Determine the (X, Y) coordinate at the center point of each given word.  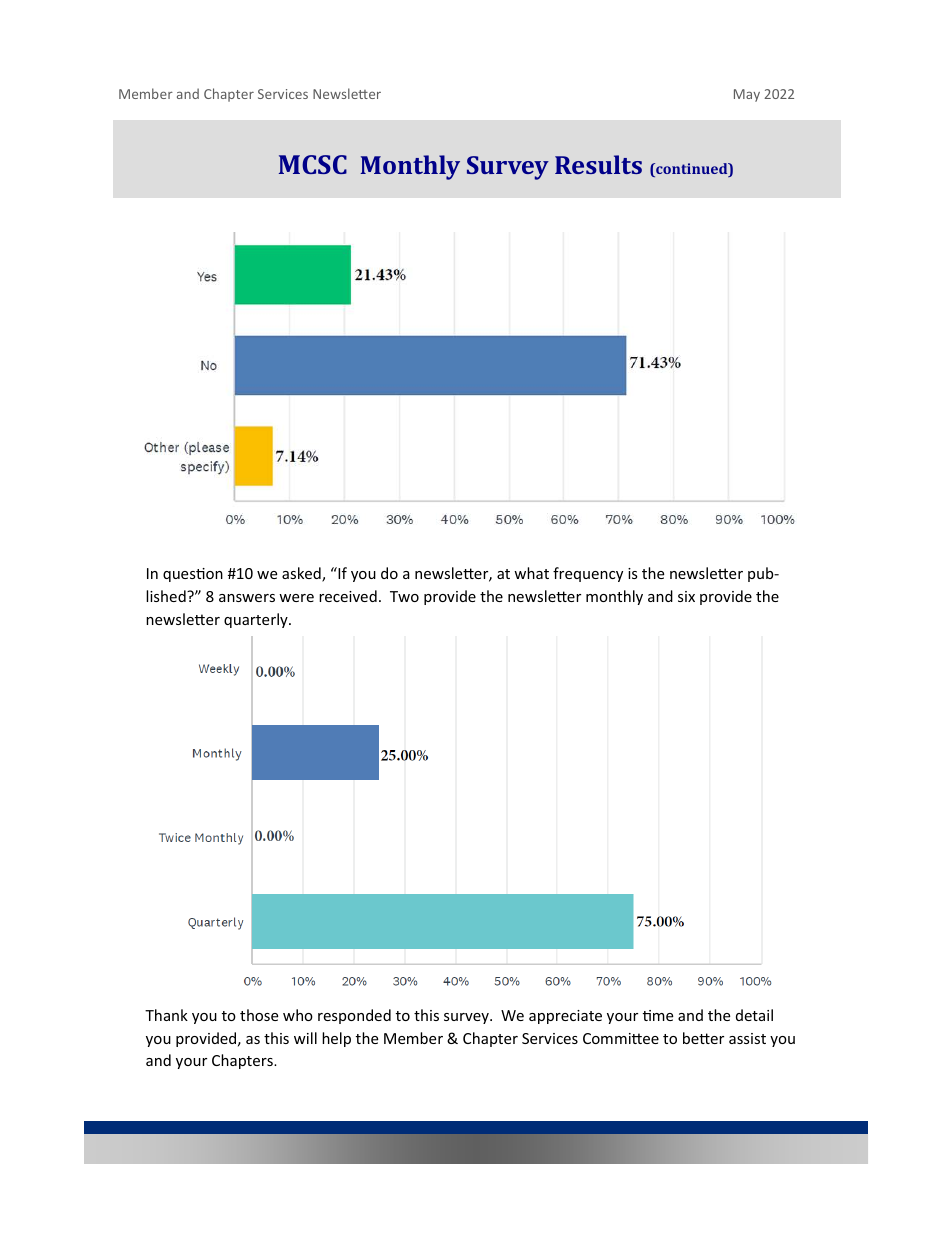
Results (598, 164)
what (531, 573)
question (193, 575)
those (259, 1015)
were (296, 598)
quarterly (257, 620)
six (686, 596)
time (658, 1015)
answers (247, 598)
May (747, 95)
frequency (588, 574)
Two (404, 596)
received (348, 596)
